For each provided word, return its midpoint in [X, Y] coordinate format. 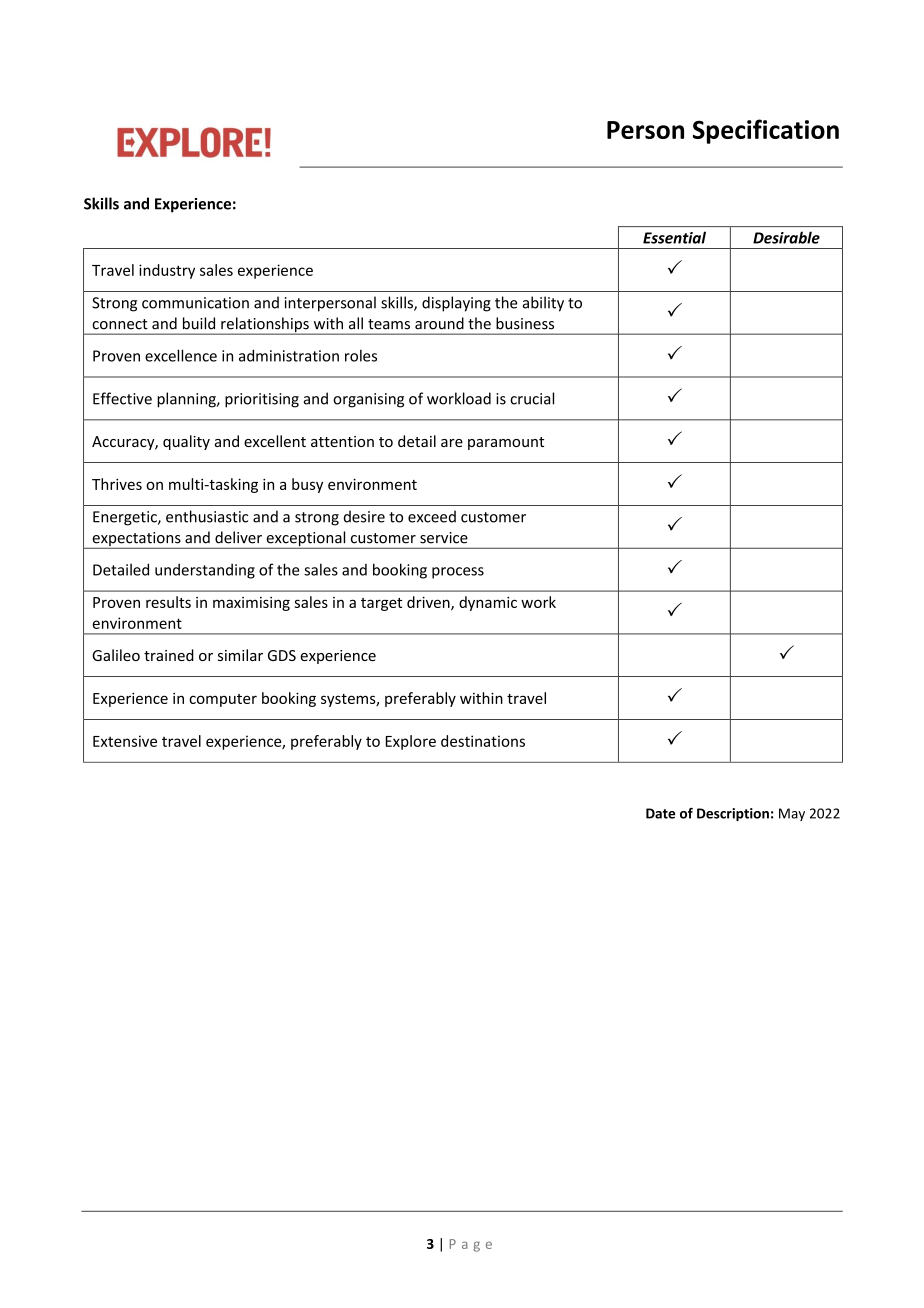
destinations [483, 741]
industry [167, 271]
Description [733, 814]
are [452, 443]
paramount [506, 443]
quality [186, 442]
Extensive [125, 741]
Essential [674, 237]
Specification [766, 131]
